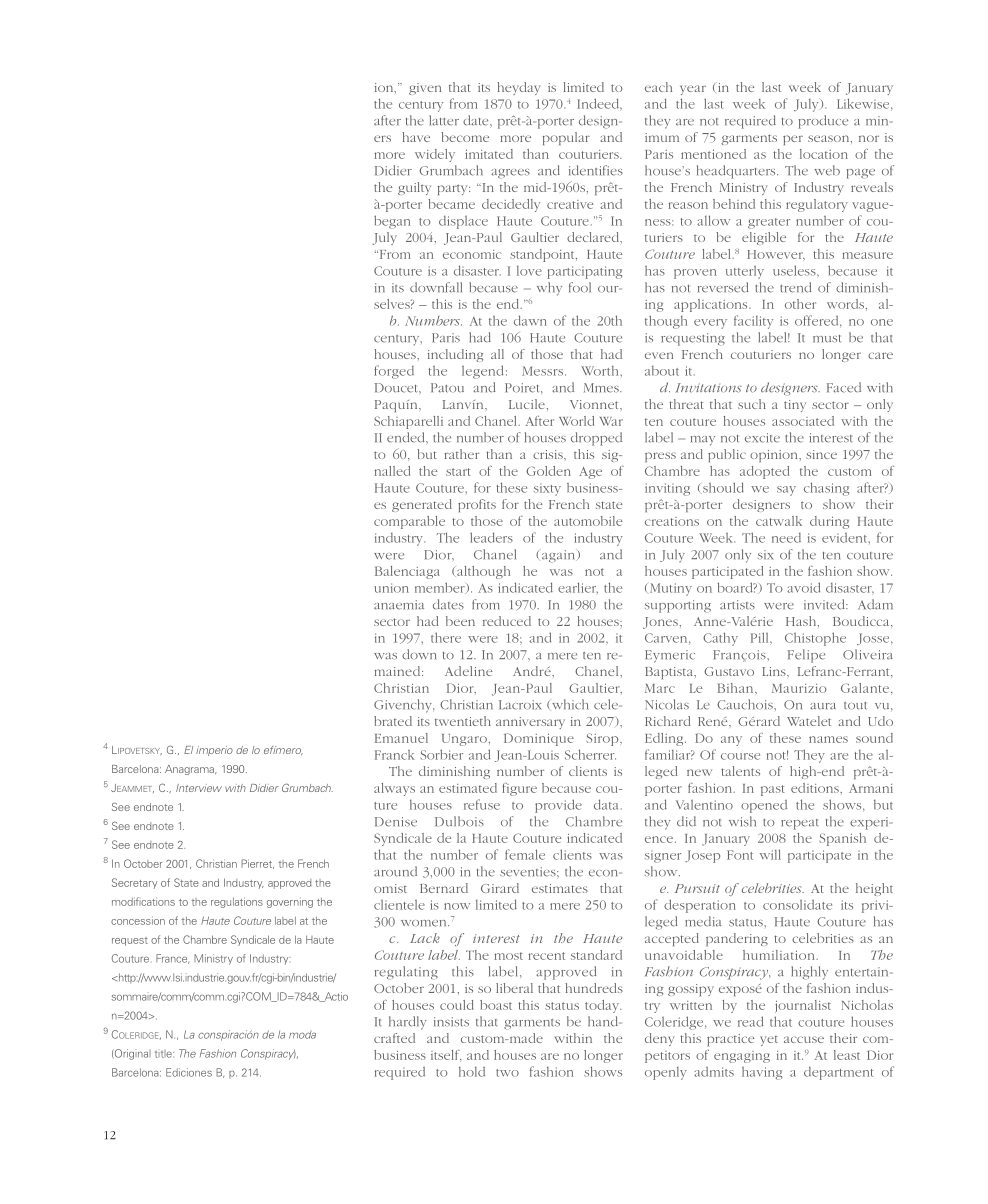  I want to click on anniversary, so click(530, 723).
